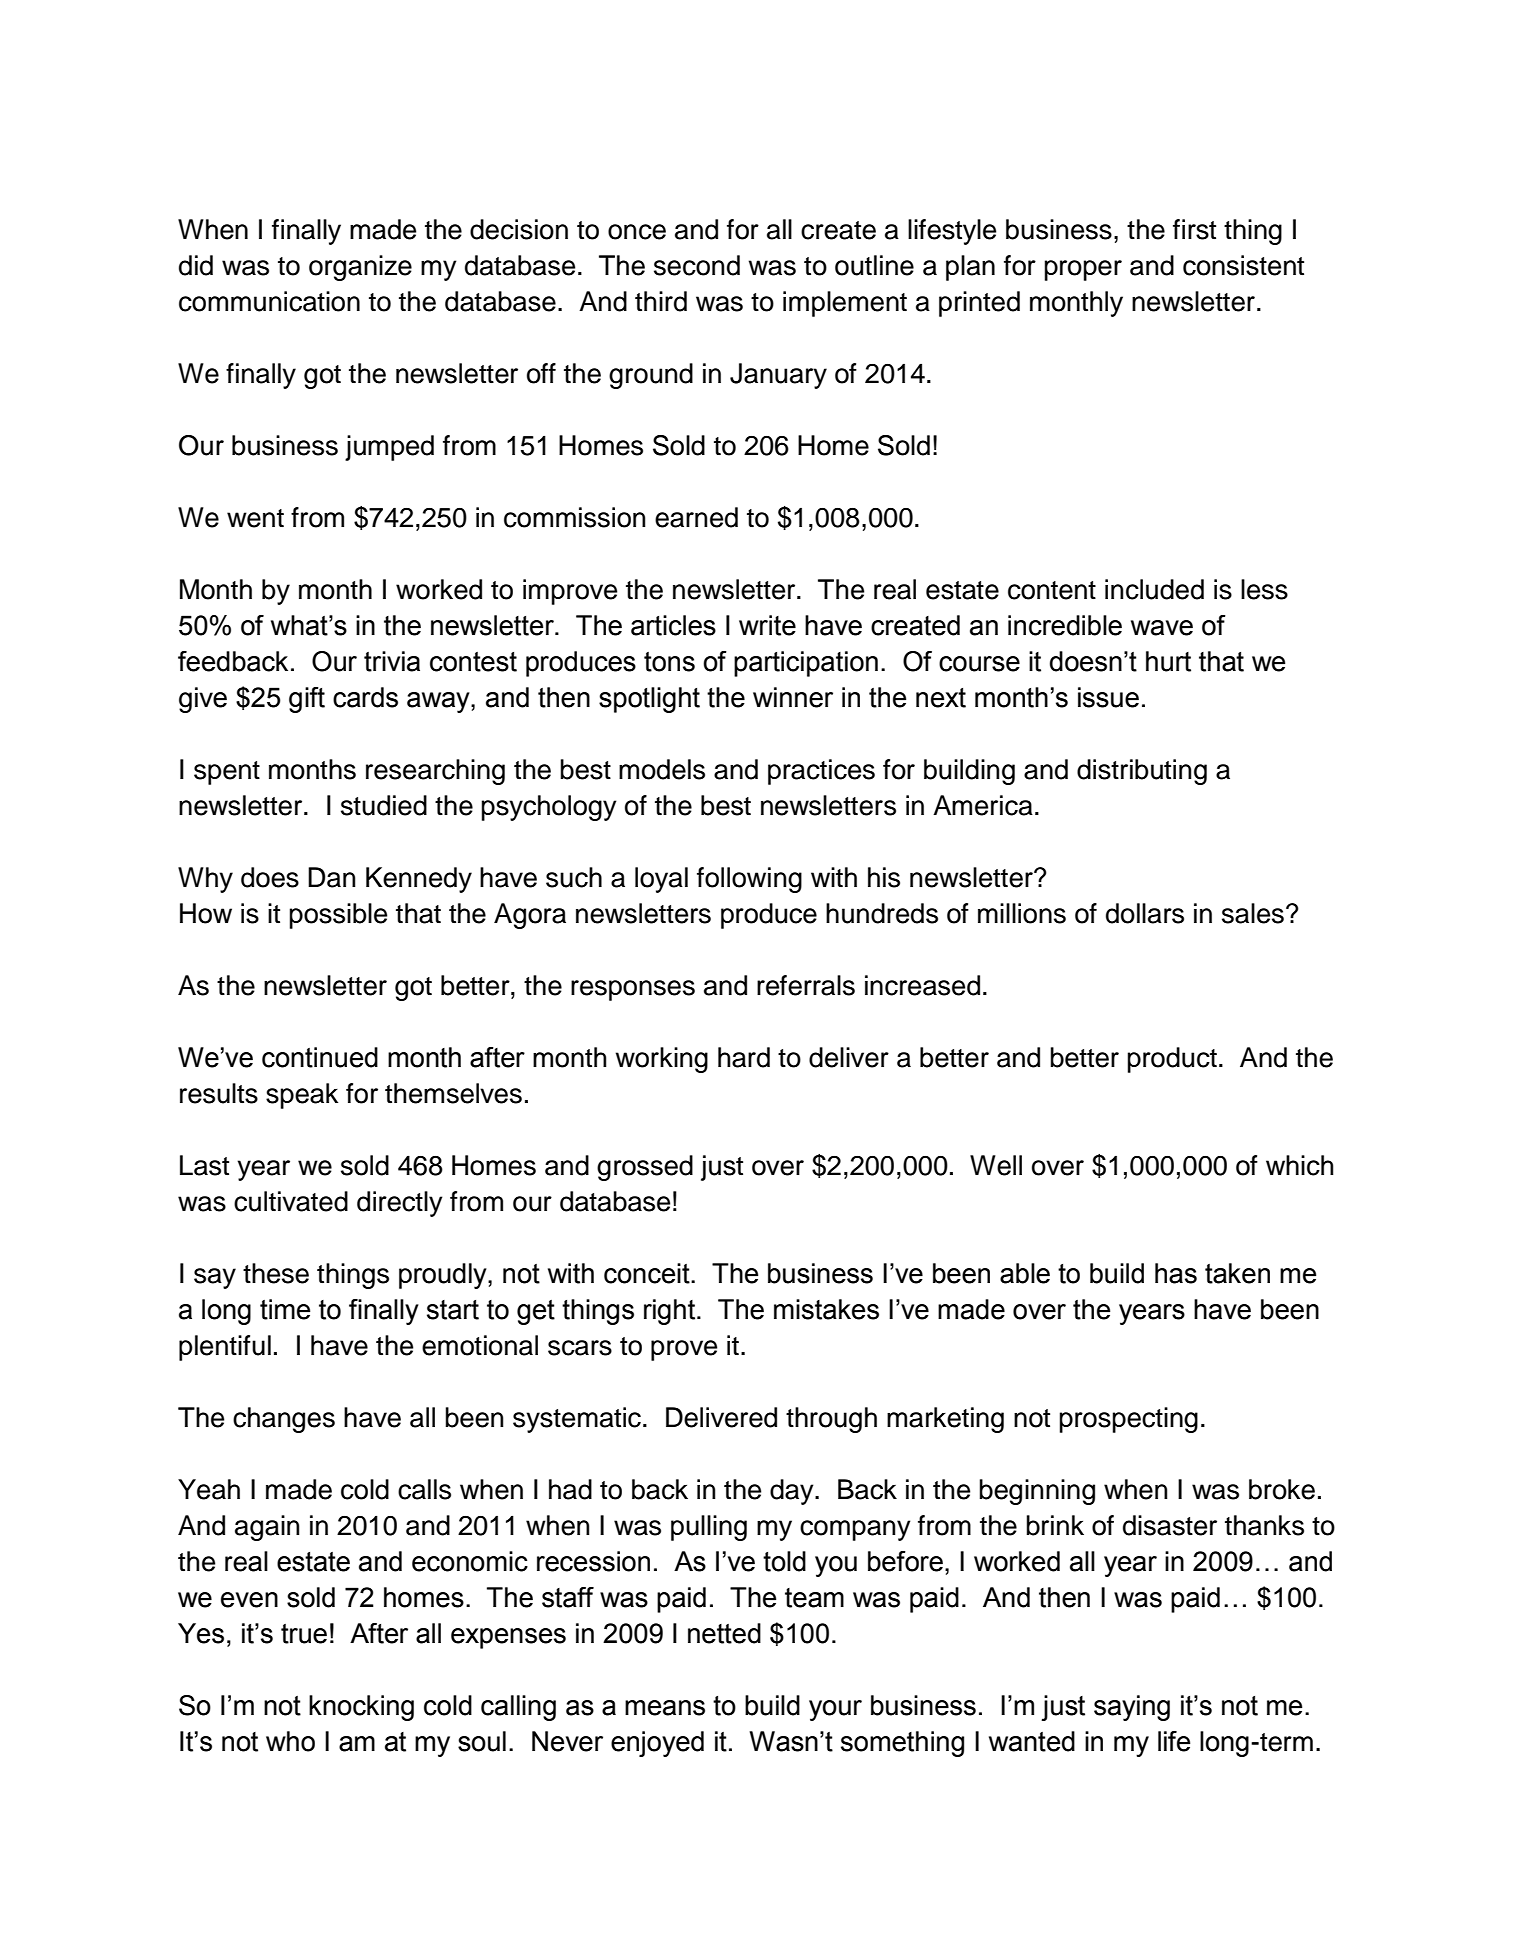  I want to click on organize, so click(360, 268).
